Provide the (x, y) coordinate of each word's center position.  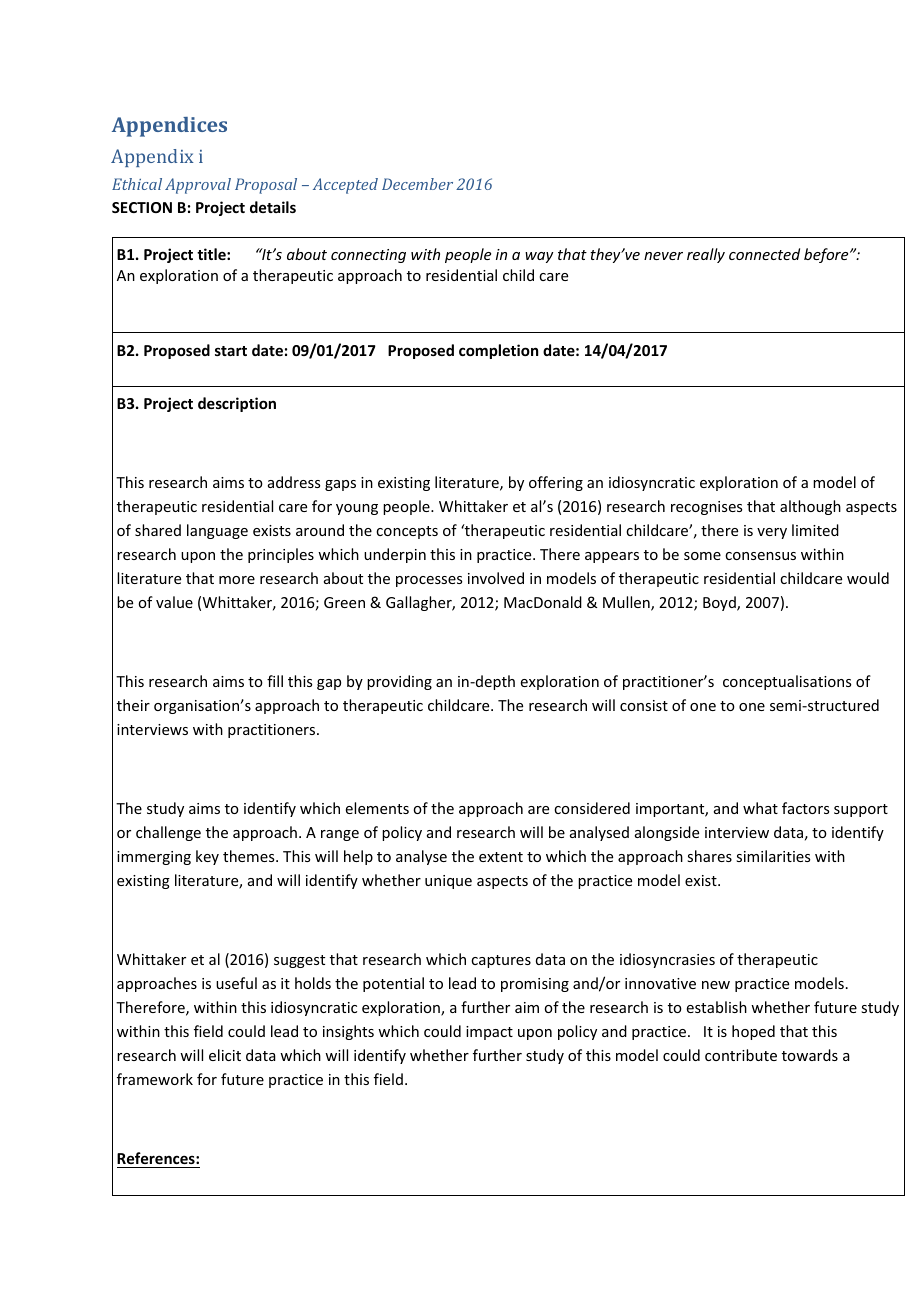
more (237, 580)
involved (496, 578)
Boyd (720, 603)
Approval (198, 186)
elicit (225, 1055)
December (417, 184)
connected (764, 254)
